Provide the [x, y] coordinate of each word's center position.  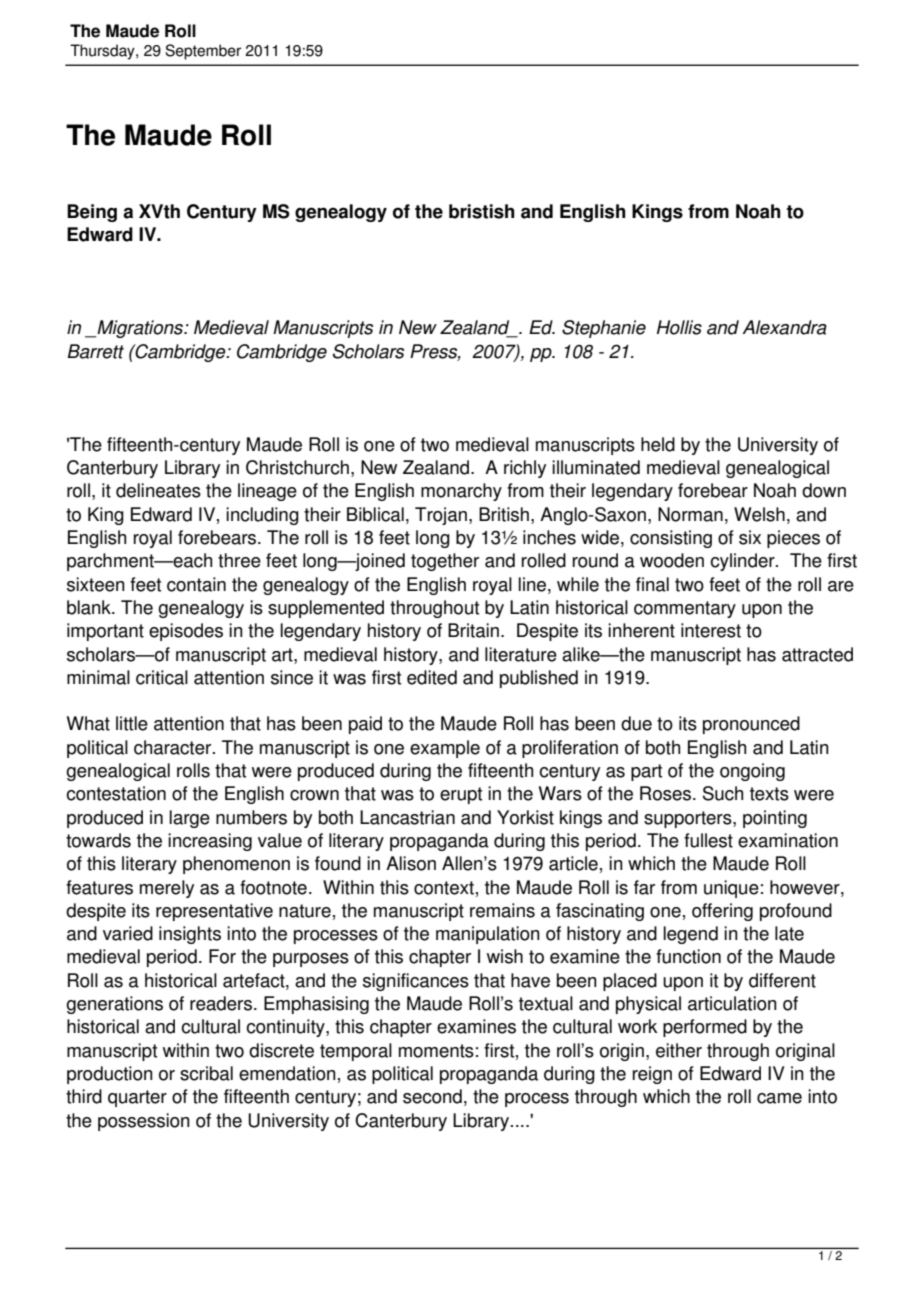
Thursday [103, 52]
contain [196, 584]
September [203, 52]
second [432, 1096]
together [445, 562]
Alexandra [784, 327]
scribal [206, 1073]
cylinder [743, 562]
